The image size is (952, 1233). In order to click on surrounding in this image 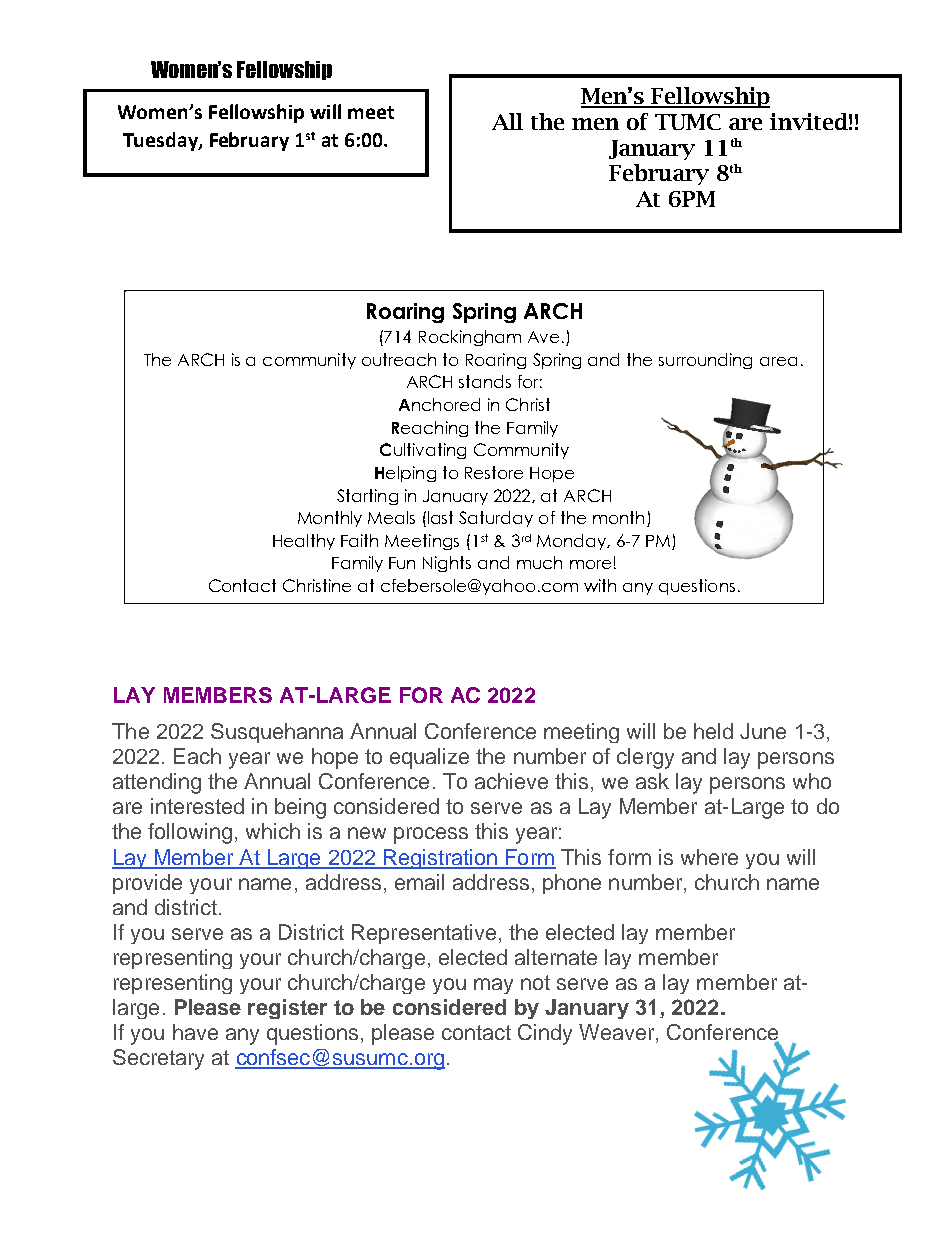, I will do `click(705, 361)`.
